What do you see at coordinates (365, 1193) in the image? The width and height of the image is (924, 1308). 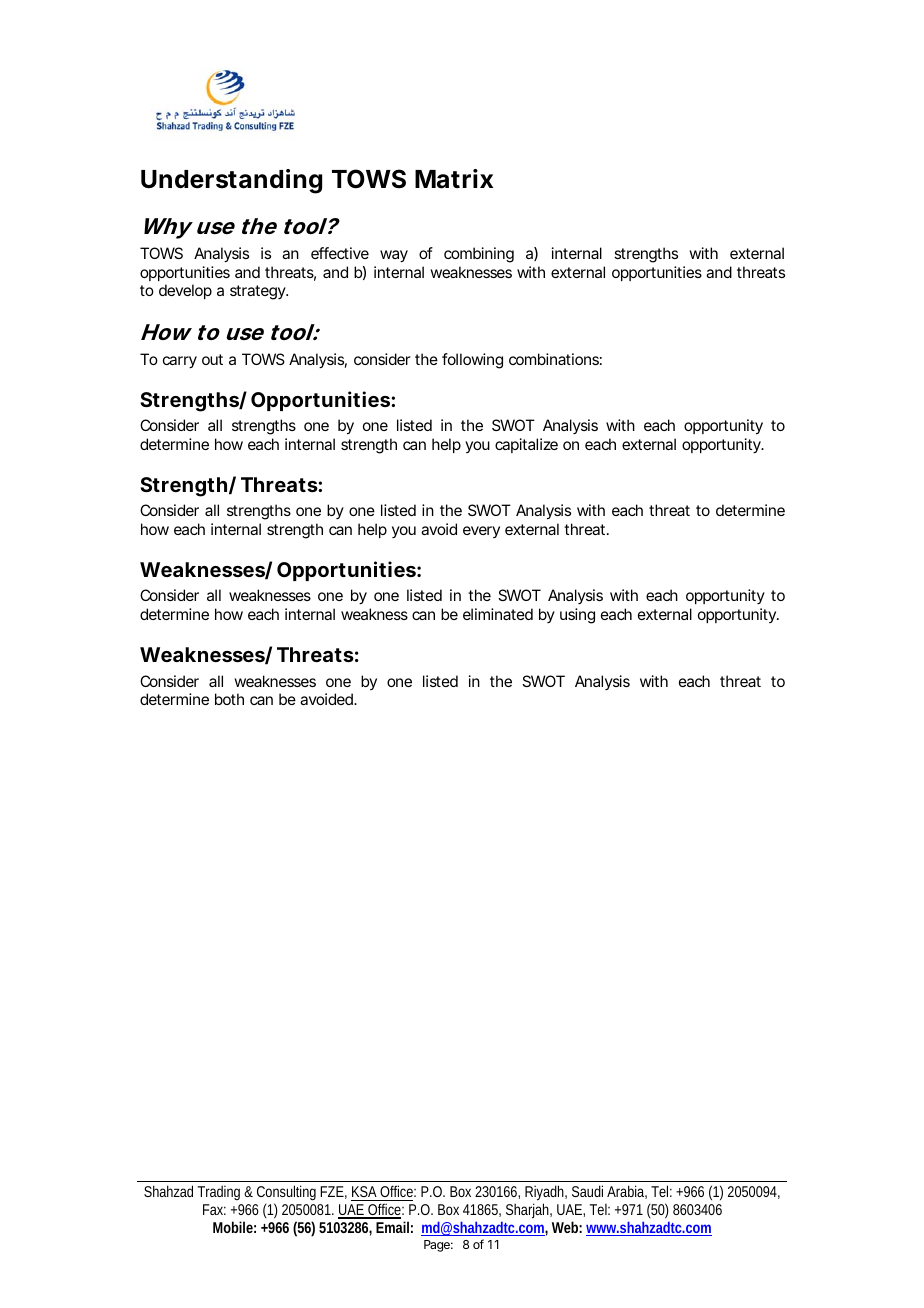 I see `KSA` at bounding box center [365, 1193].
